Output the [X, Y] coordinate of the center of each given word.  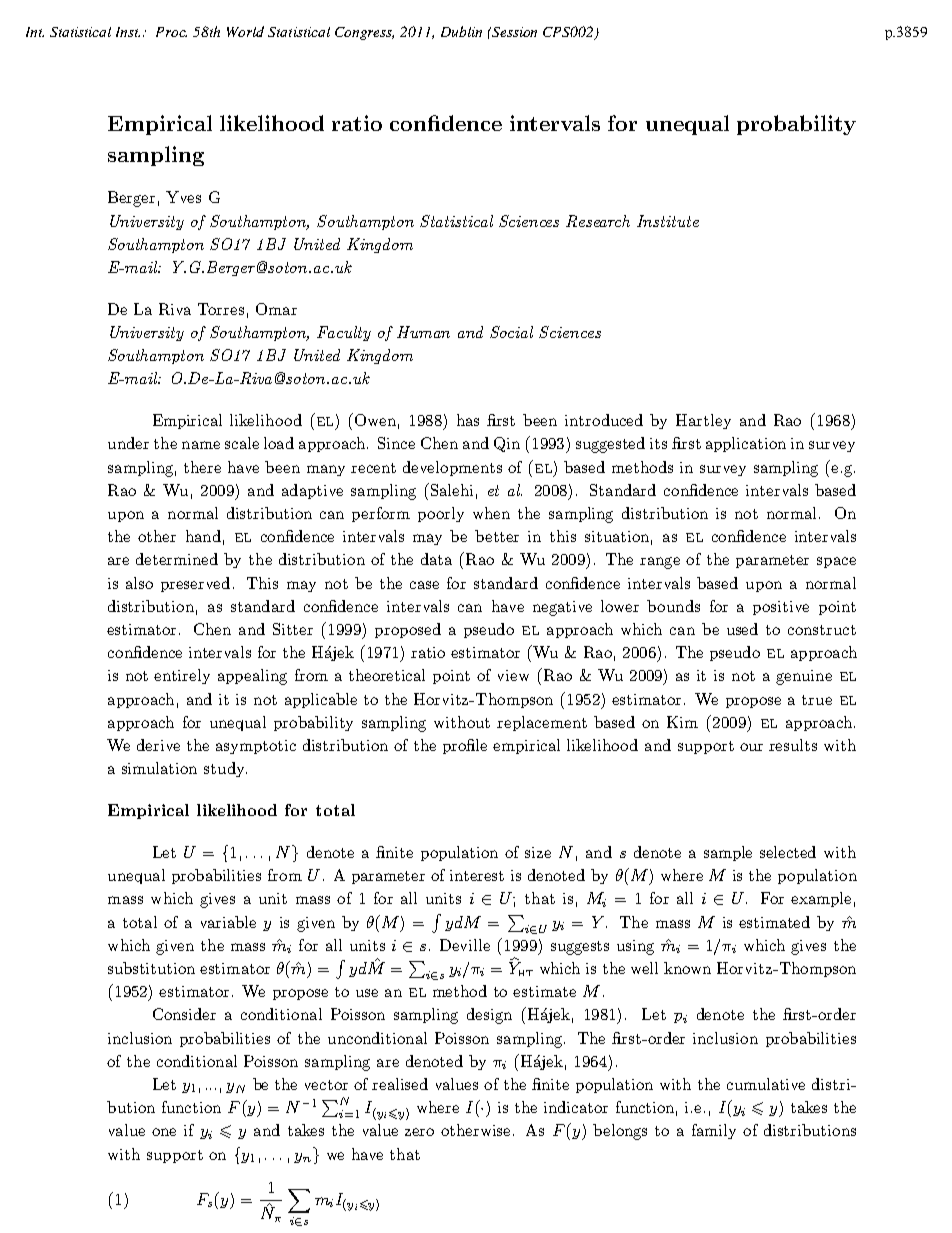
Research [598, 221]
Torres [221, 309]
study [225, 769]
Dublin [461, 31]
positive [781, 608]
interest [477, 875]
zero [419, 1132]
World [245, 31]
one [164, 1132]
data [436, 559]
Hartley [703, 421]
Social [511, 332]
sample [728, 853]
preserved [195, 584]
